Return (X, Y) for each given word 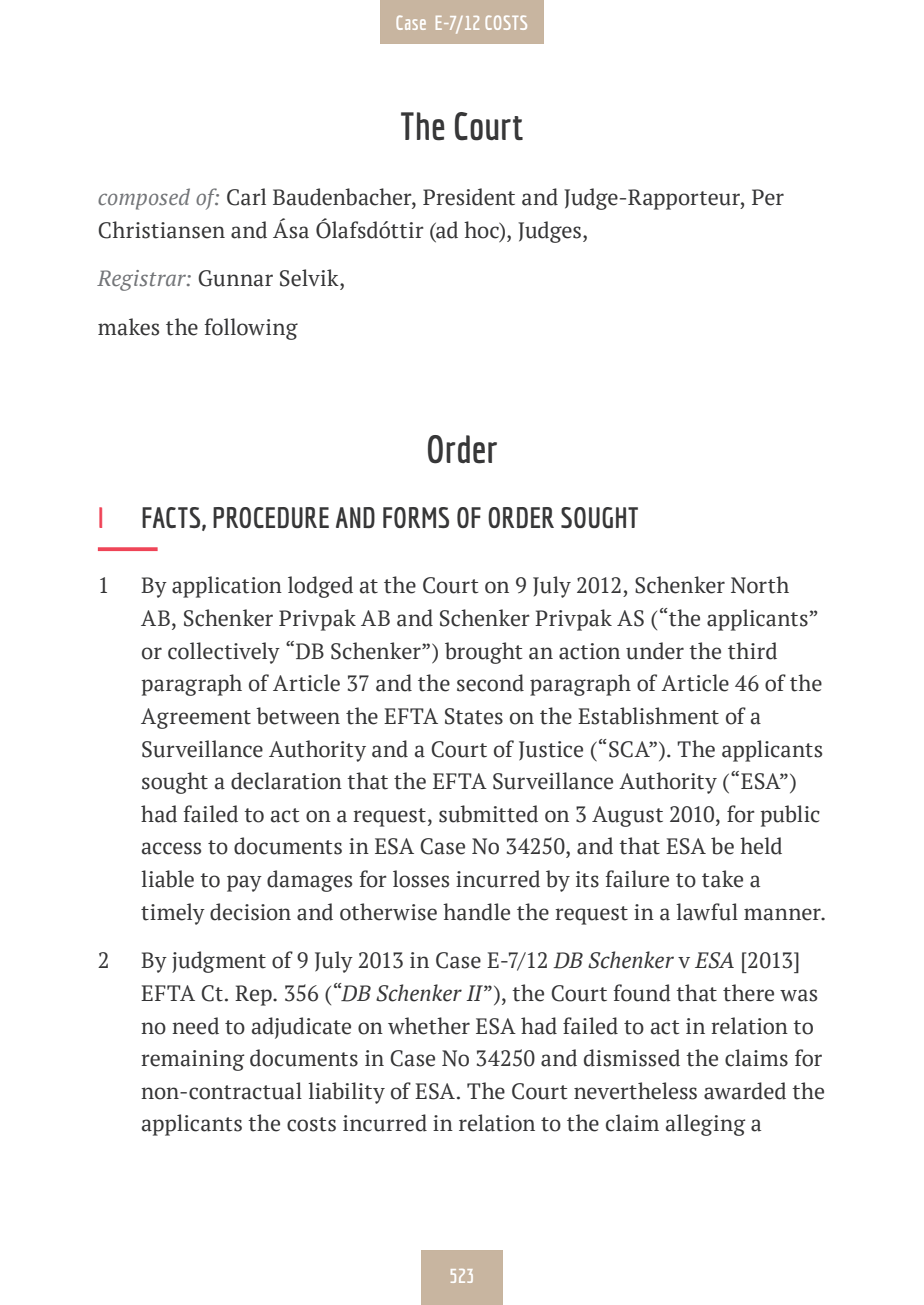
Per (768, 197)
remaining (192, 1060)
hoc (482, 230)
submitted (488, 814)
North (760, 585)
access (171, 848)
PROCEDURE (271, 517)
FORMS (416, 517)
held (761, 846)
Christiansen (161, 230)
